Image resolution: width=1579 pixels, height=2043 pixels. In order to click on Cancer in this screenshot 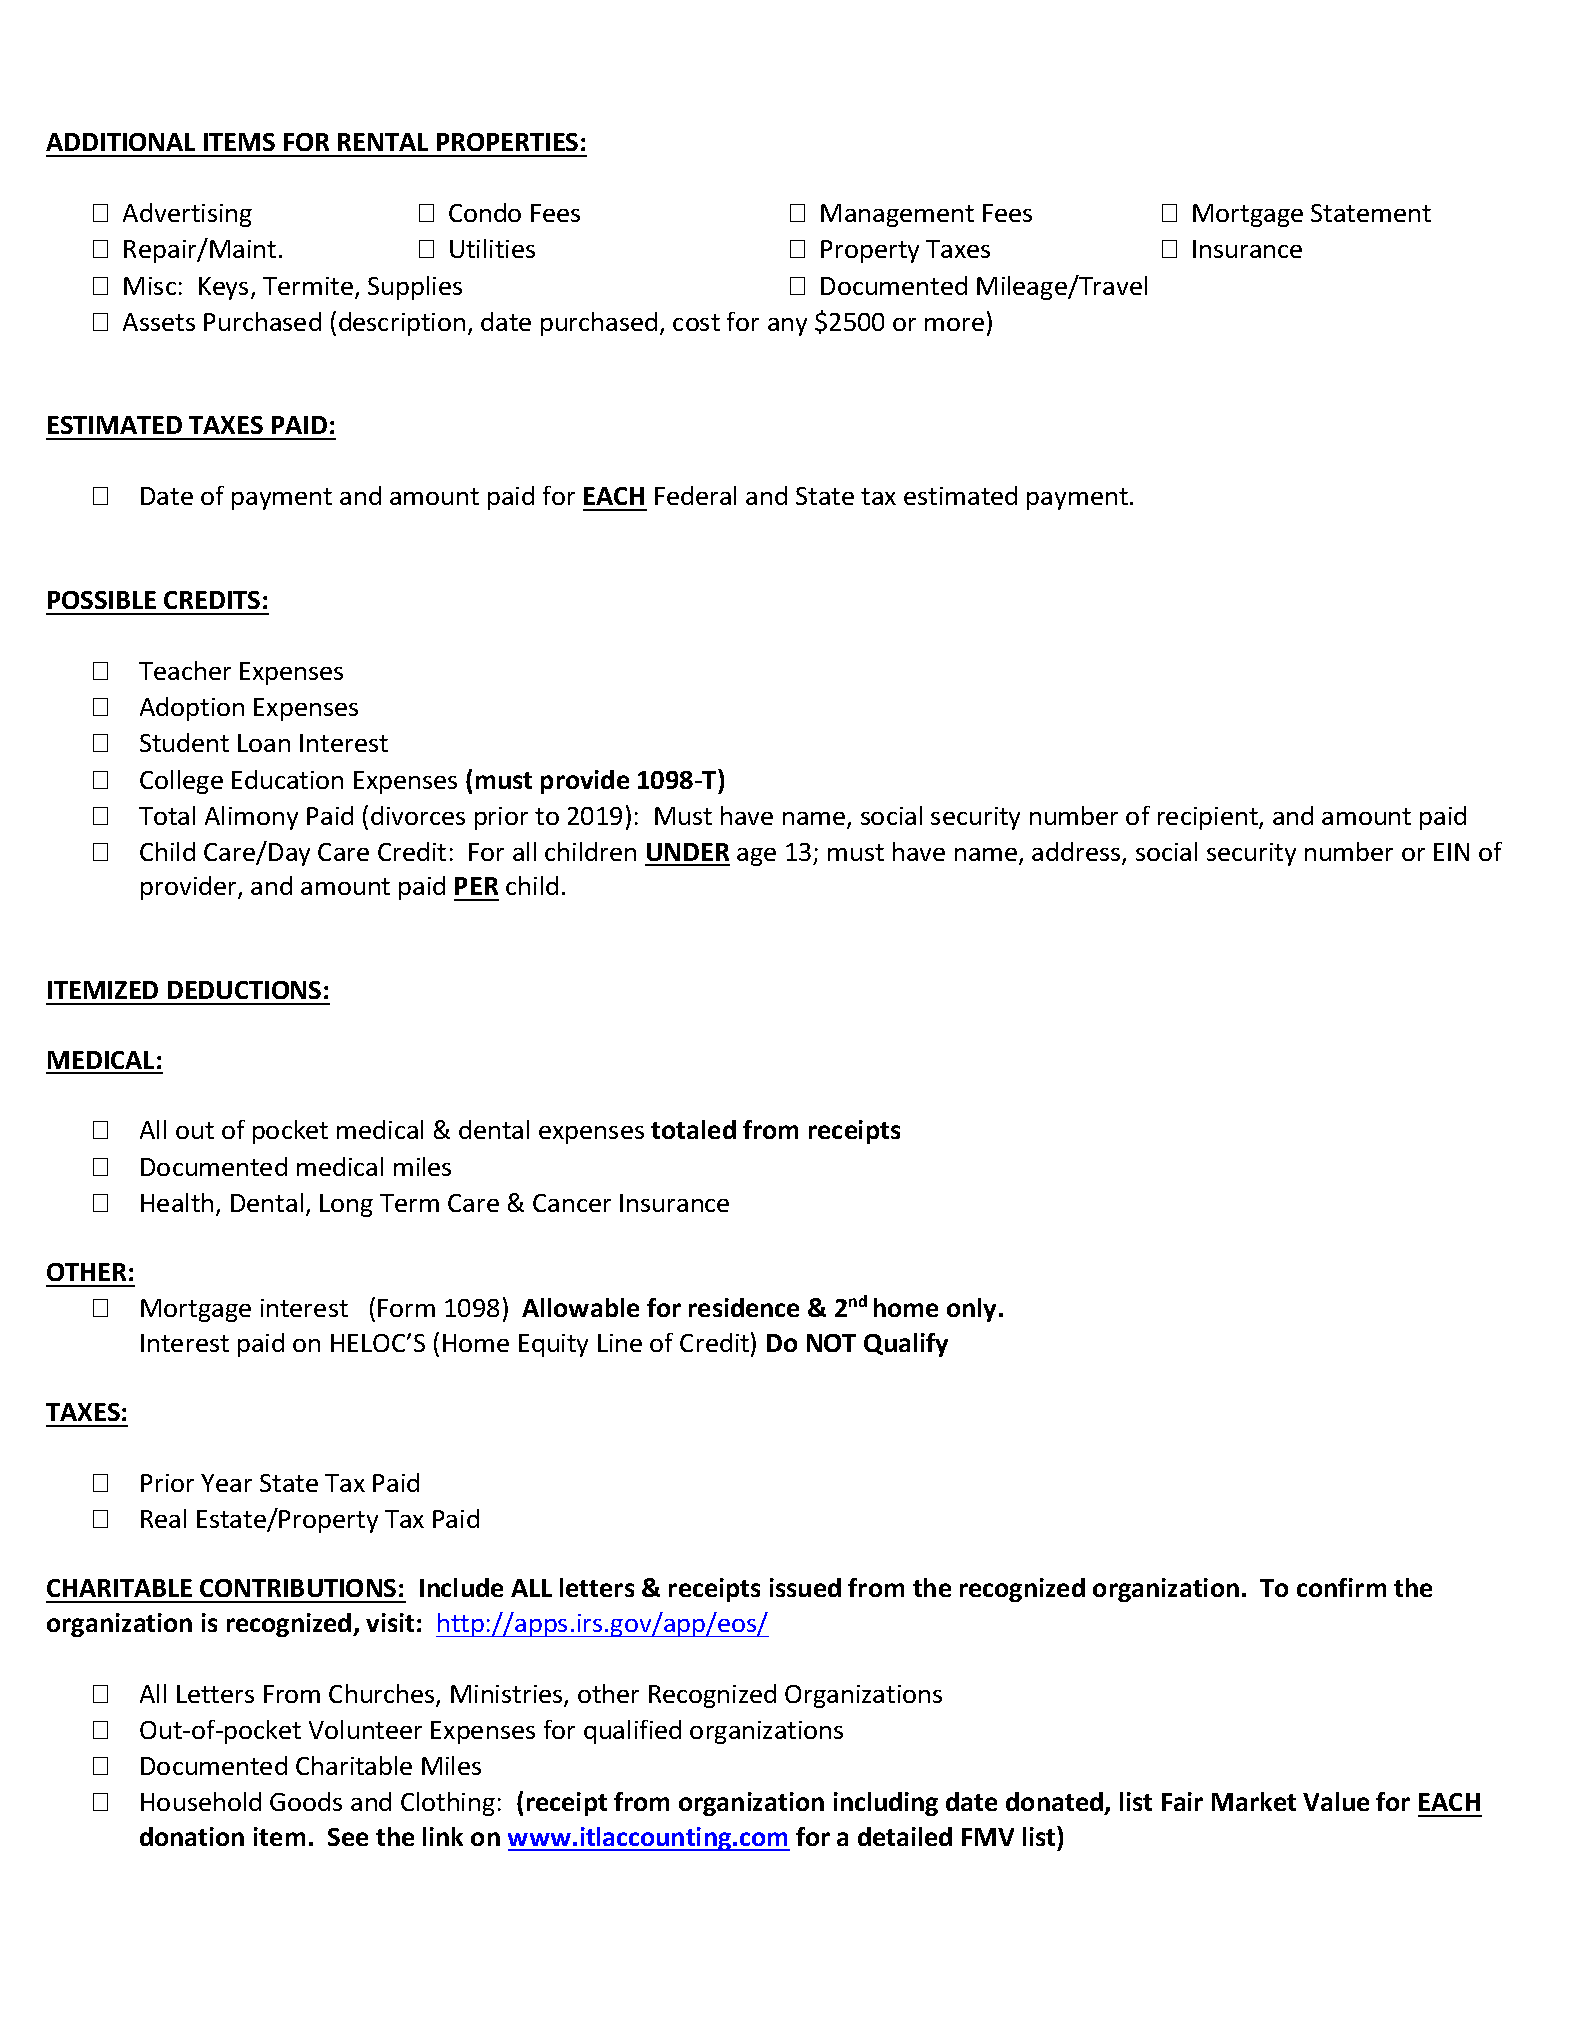, I will do `click(572, 1203)`.
